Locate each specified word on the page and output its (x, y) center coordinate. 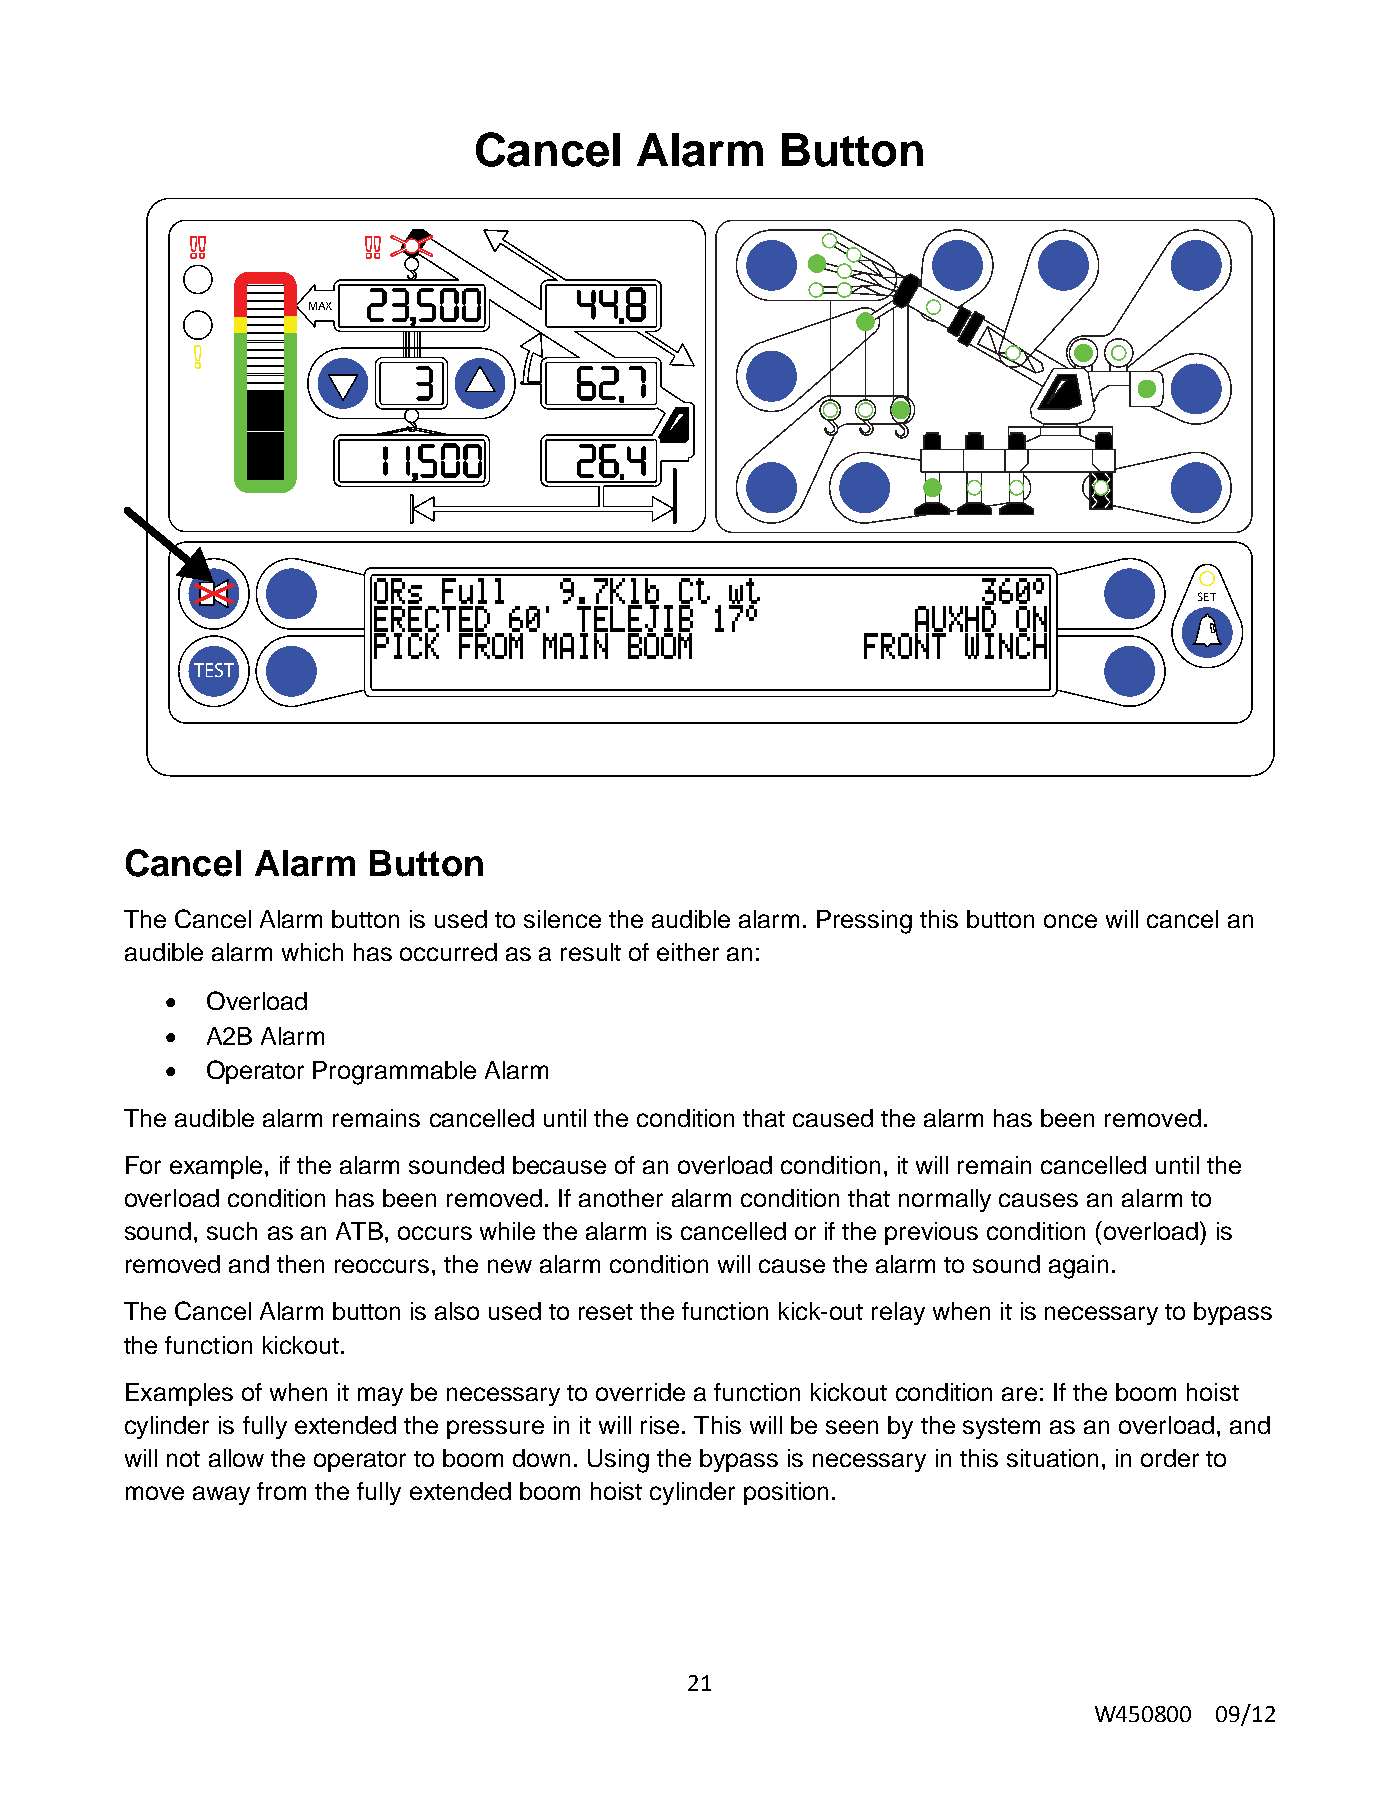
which (312, 952)
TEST (214, 670)
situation (1052, 1458)
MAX (320, 306)
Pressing (864, 922)
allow (236, 1458)
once (1070, 921)
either (688, 952)
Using (618, 1461)
